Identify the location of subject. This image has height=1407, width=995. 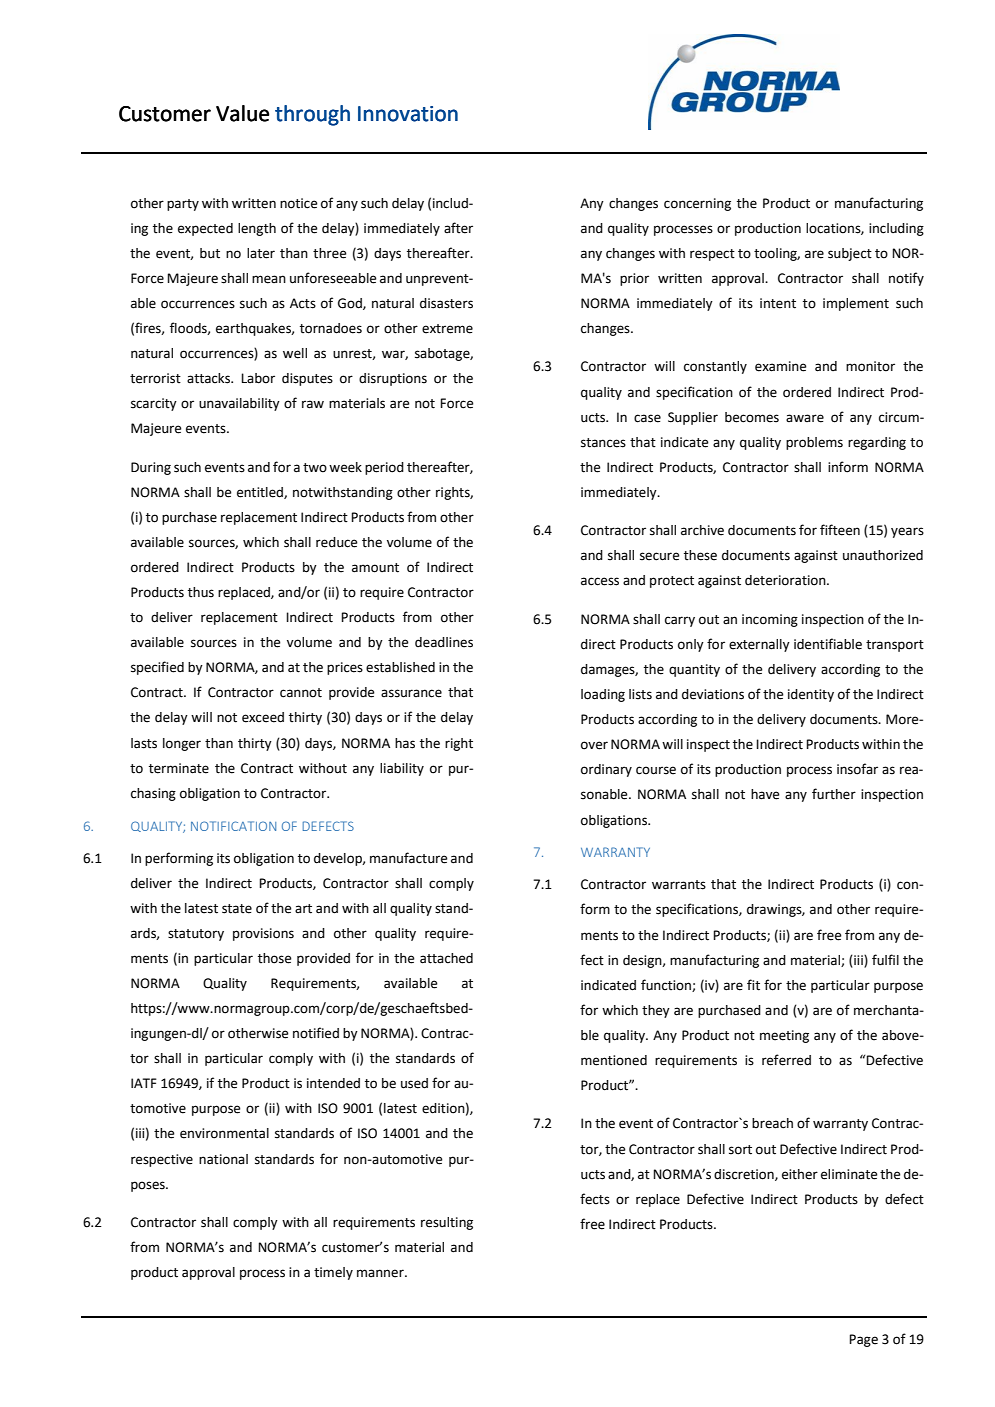
(850, 254).
